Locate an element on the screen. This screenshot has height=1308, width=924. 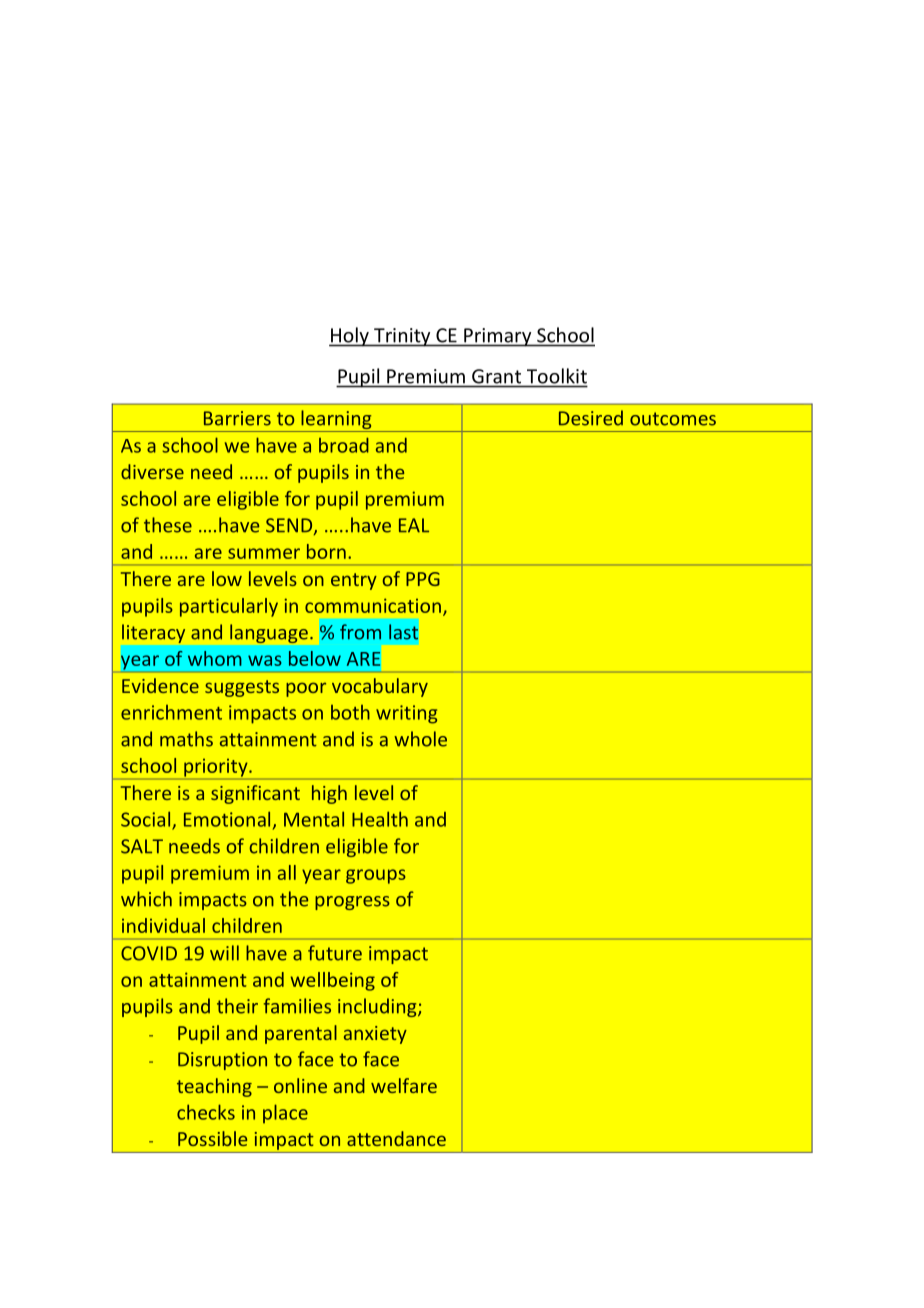
Emotional is located at coordinates (227, 819).
